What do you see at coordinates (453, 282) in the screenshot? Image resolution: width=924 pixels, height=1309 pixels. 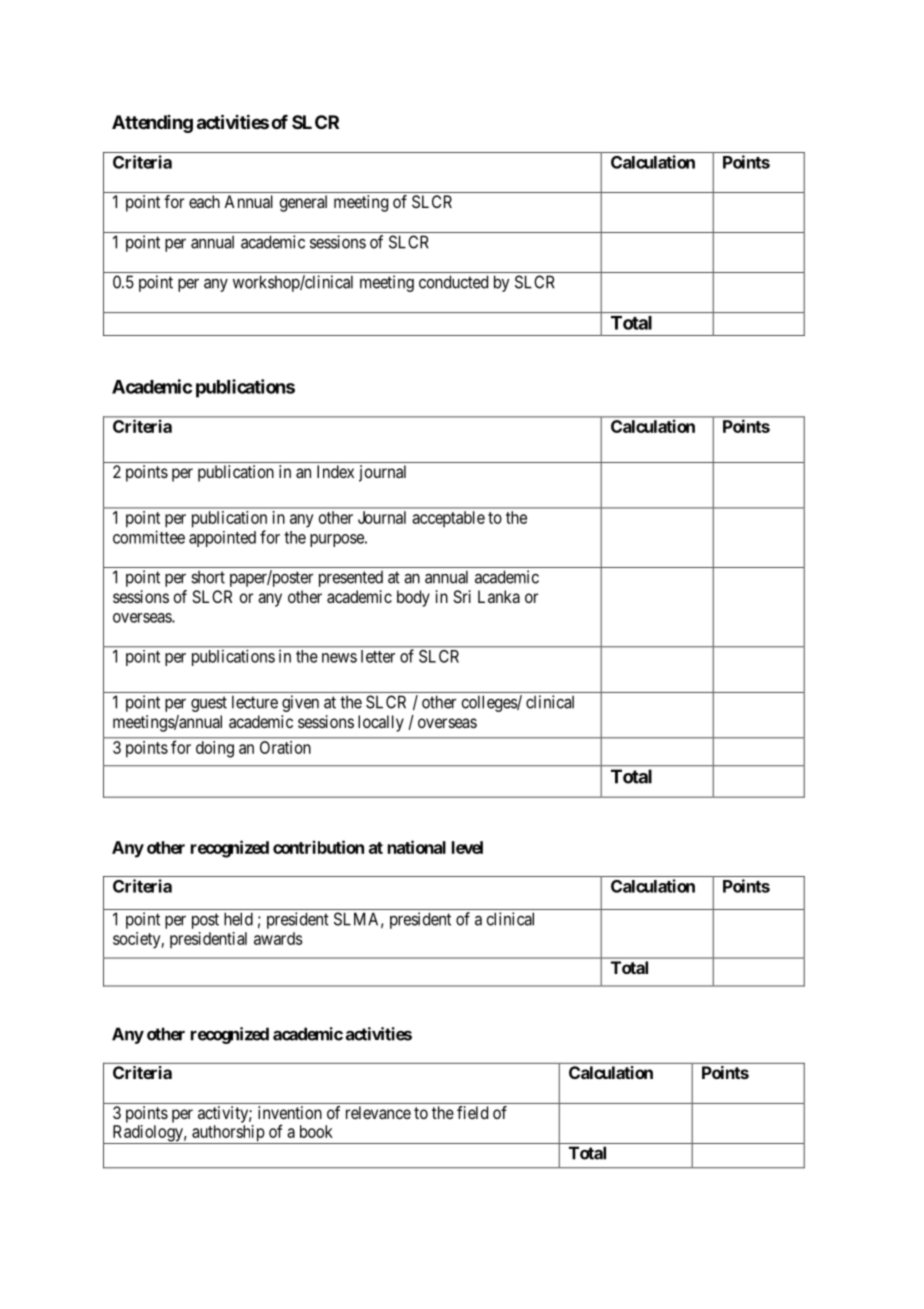 I see `conducted` at bounding box center [453, 282].
